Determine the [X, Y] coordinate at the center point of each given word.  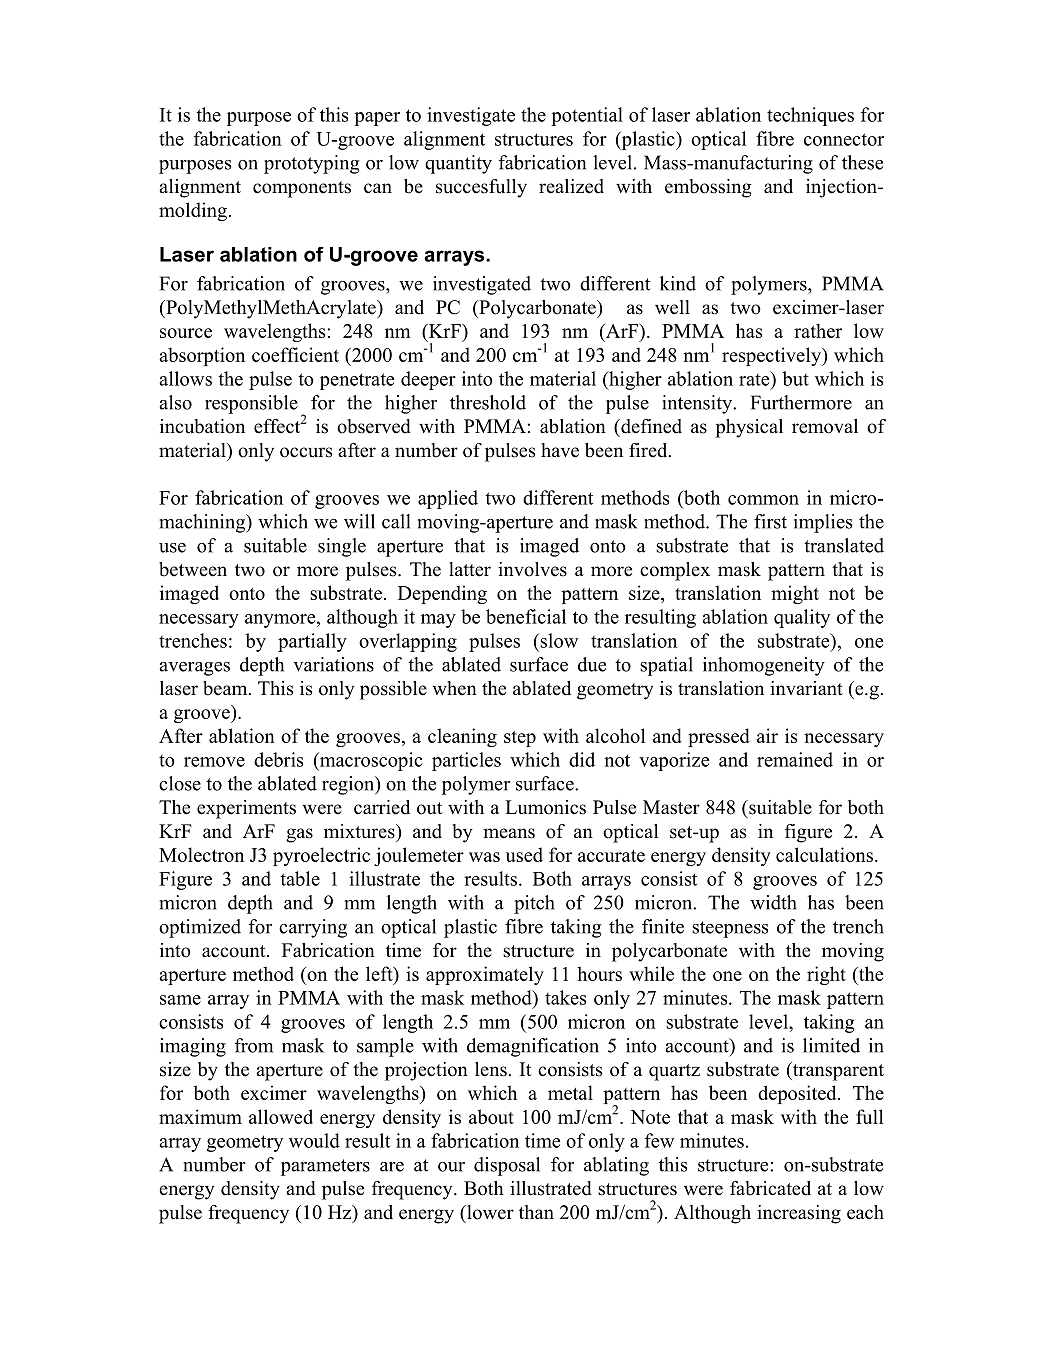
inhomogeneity [764, 666]
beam [226, 688]
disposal [507, 1166]
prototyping [311, 164]
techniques [810, 116]
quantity [458, 164]
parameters [325, 1167]
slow [558, 640]
